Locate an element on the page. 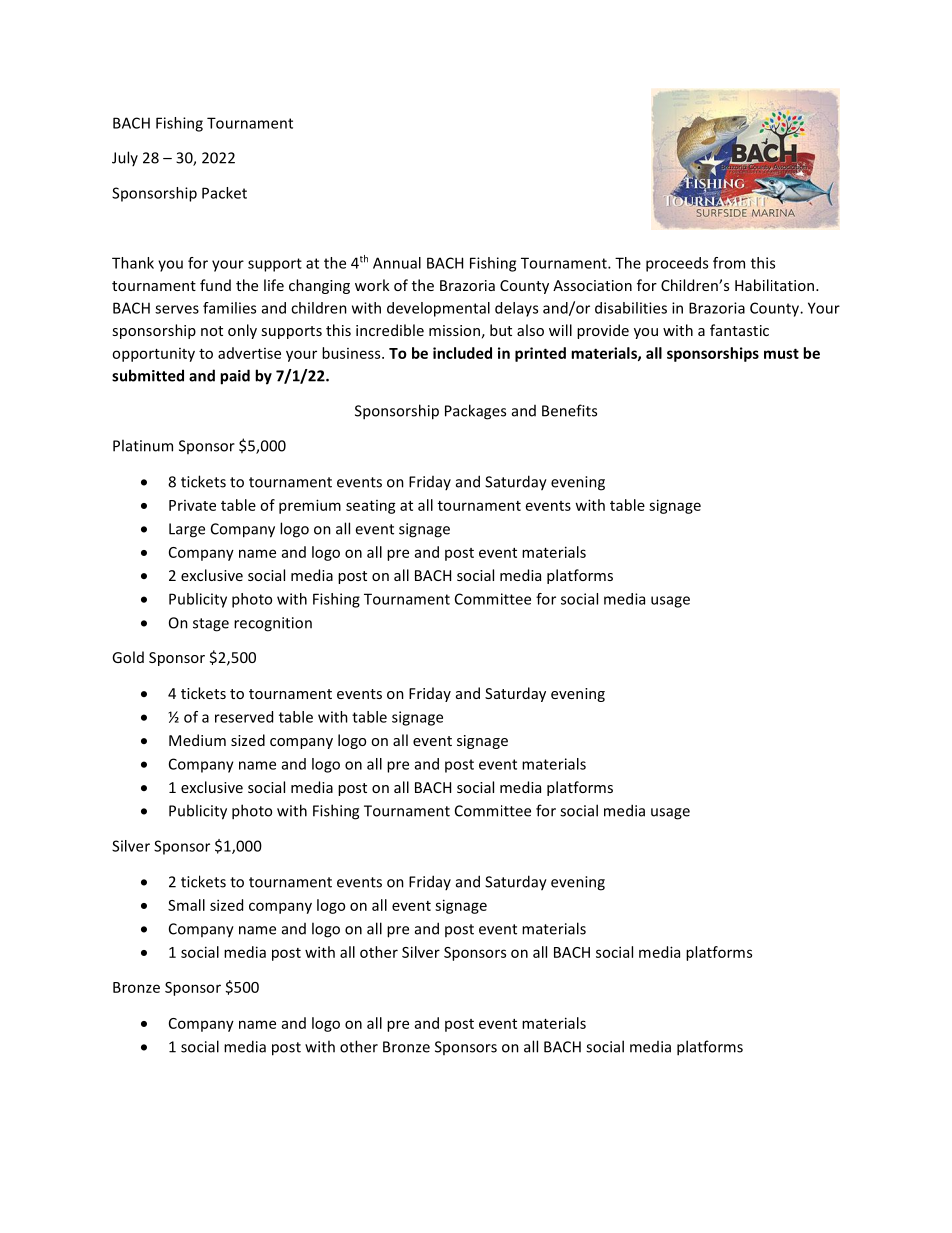 Image resolution: width=952 pixels, height=1233 pixels. Medium is located at coordinates (197, 740).
